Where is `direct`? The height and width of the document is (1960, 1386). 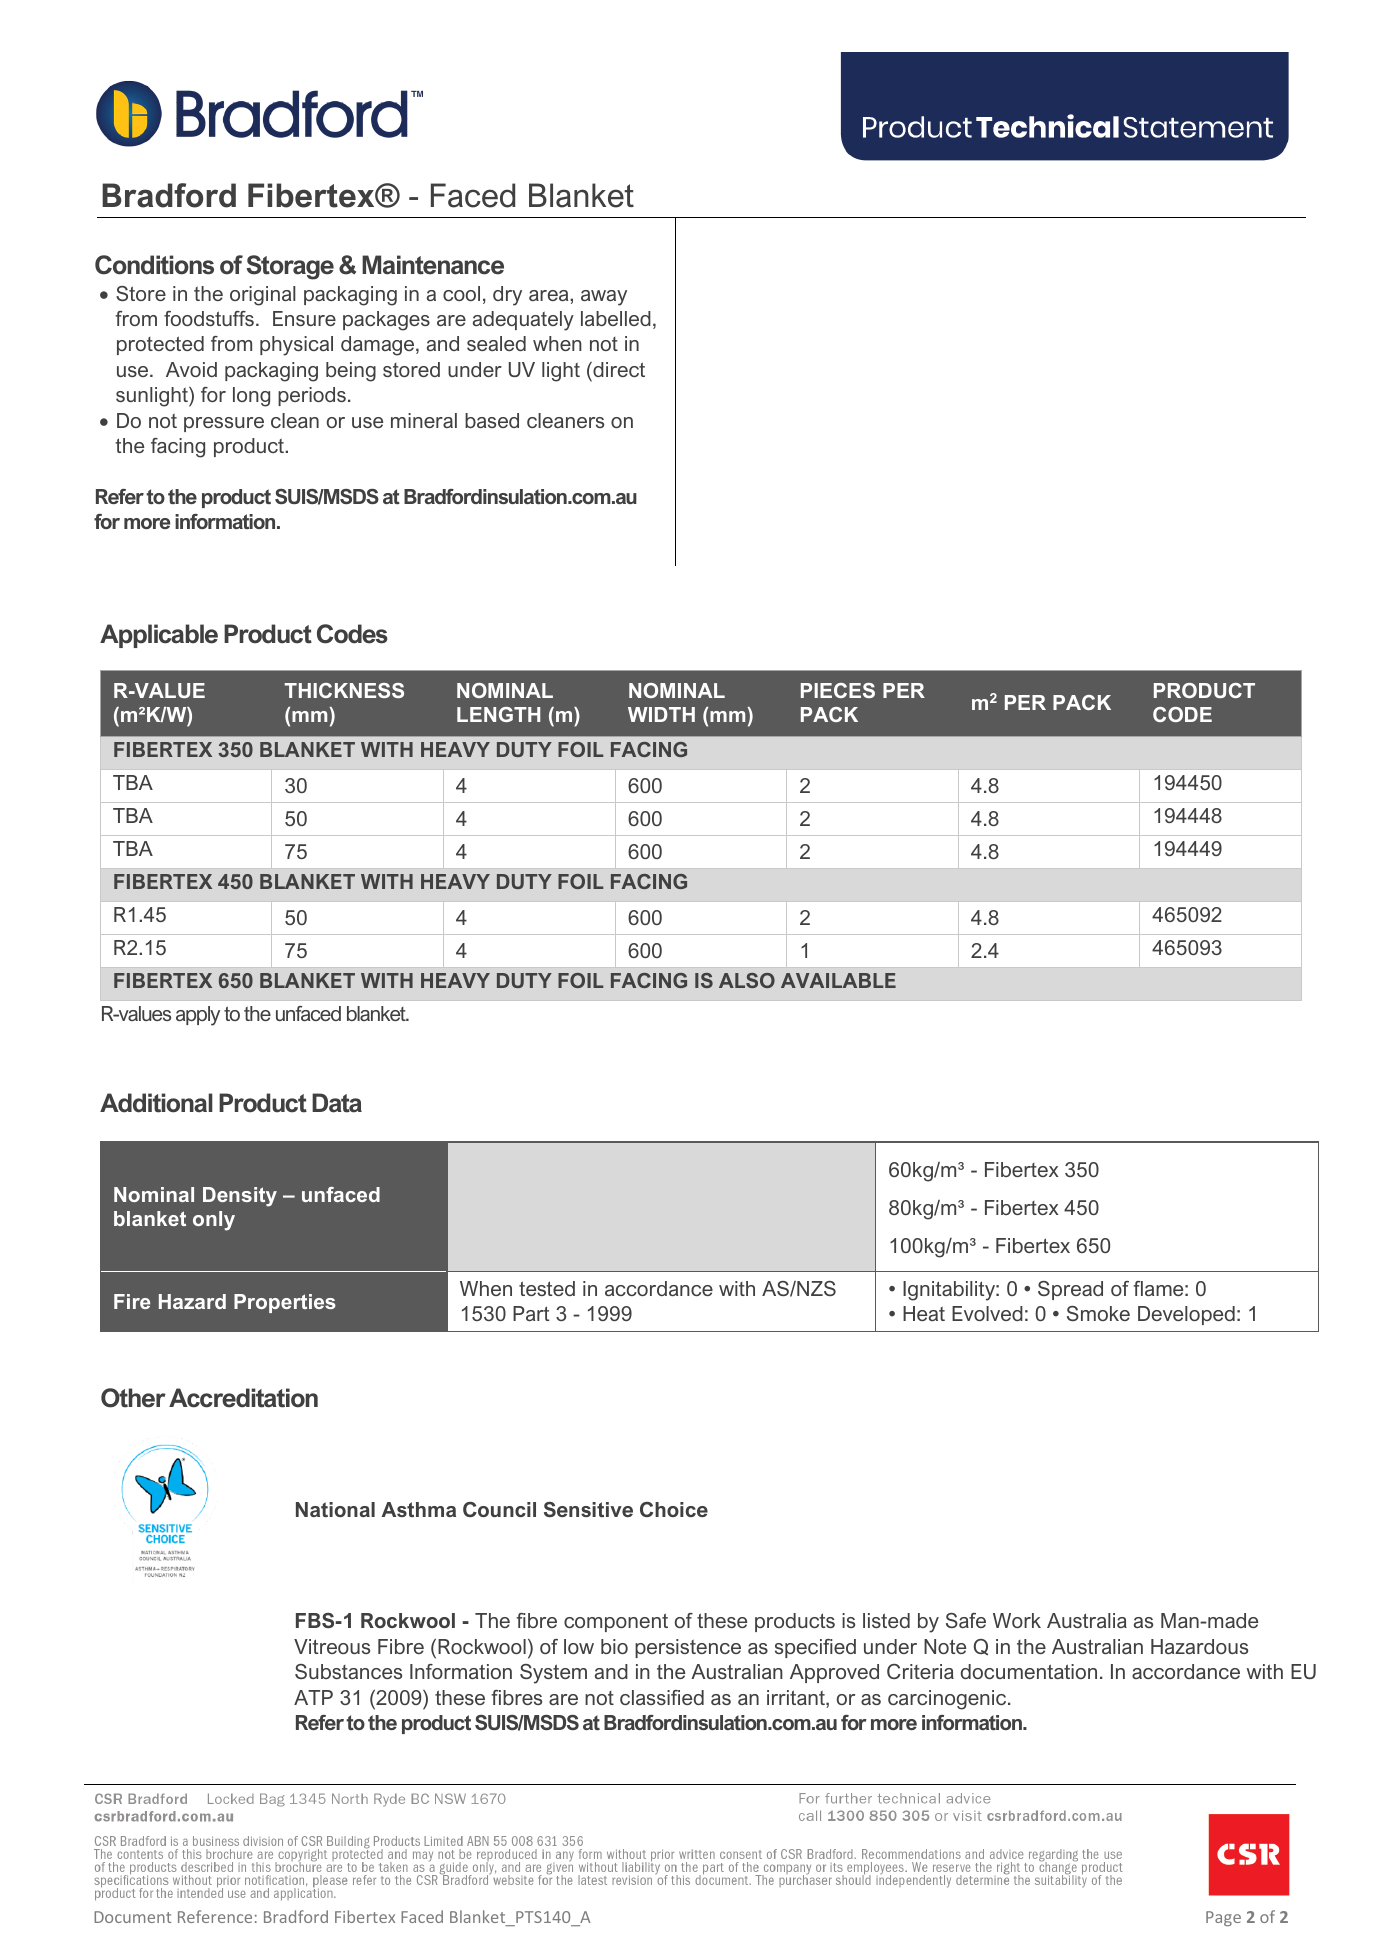 direct is located at coordinates (618, 369).
